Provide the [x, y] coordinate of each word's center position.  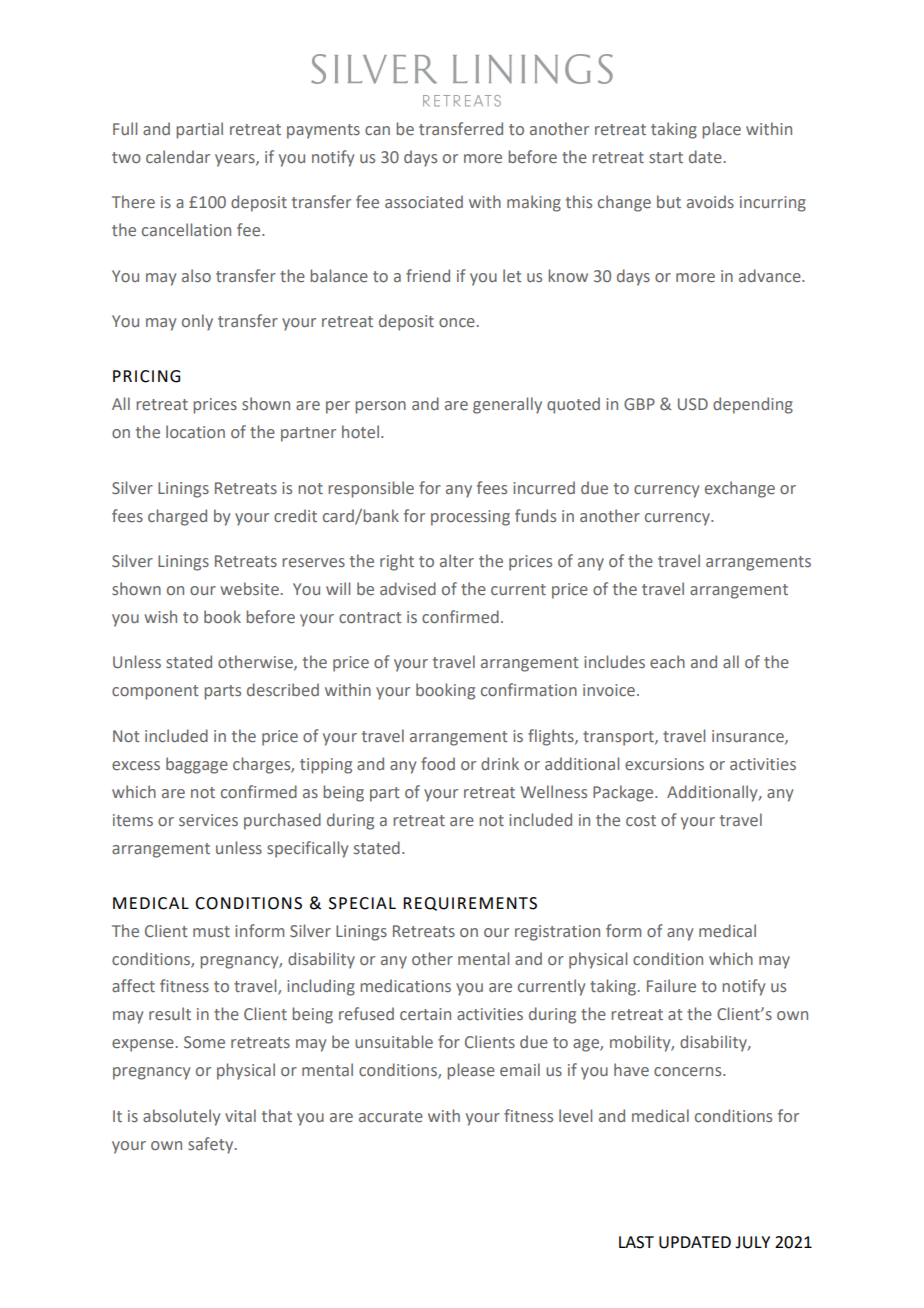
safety [212, 1145]
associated [424, 201]
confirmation [529, 689]
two [126, 157]
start [666, 157]
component [155, 692]
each [667, 661]
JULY [752, 1242]
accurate [391, 1116]
